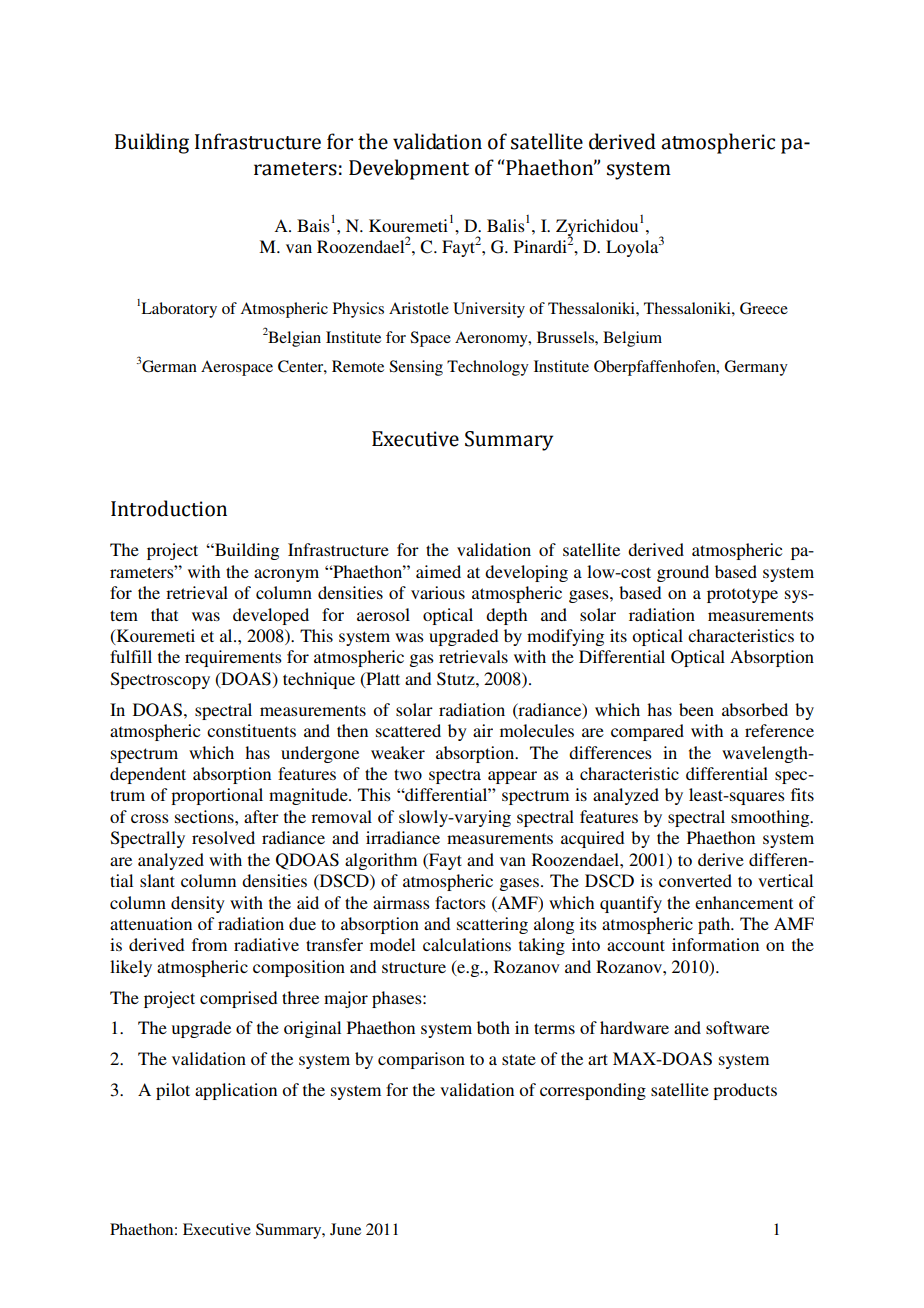 This screenshot has width=924, height=1308. What do you see at coordinates (217, 796) in the screenshot?
I see `proportional` at bounding box center [217, 796].
